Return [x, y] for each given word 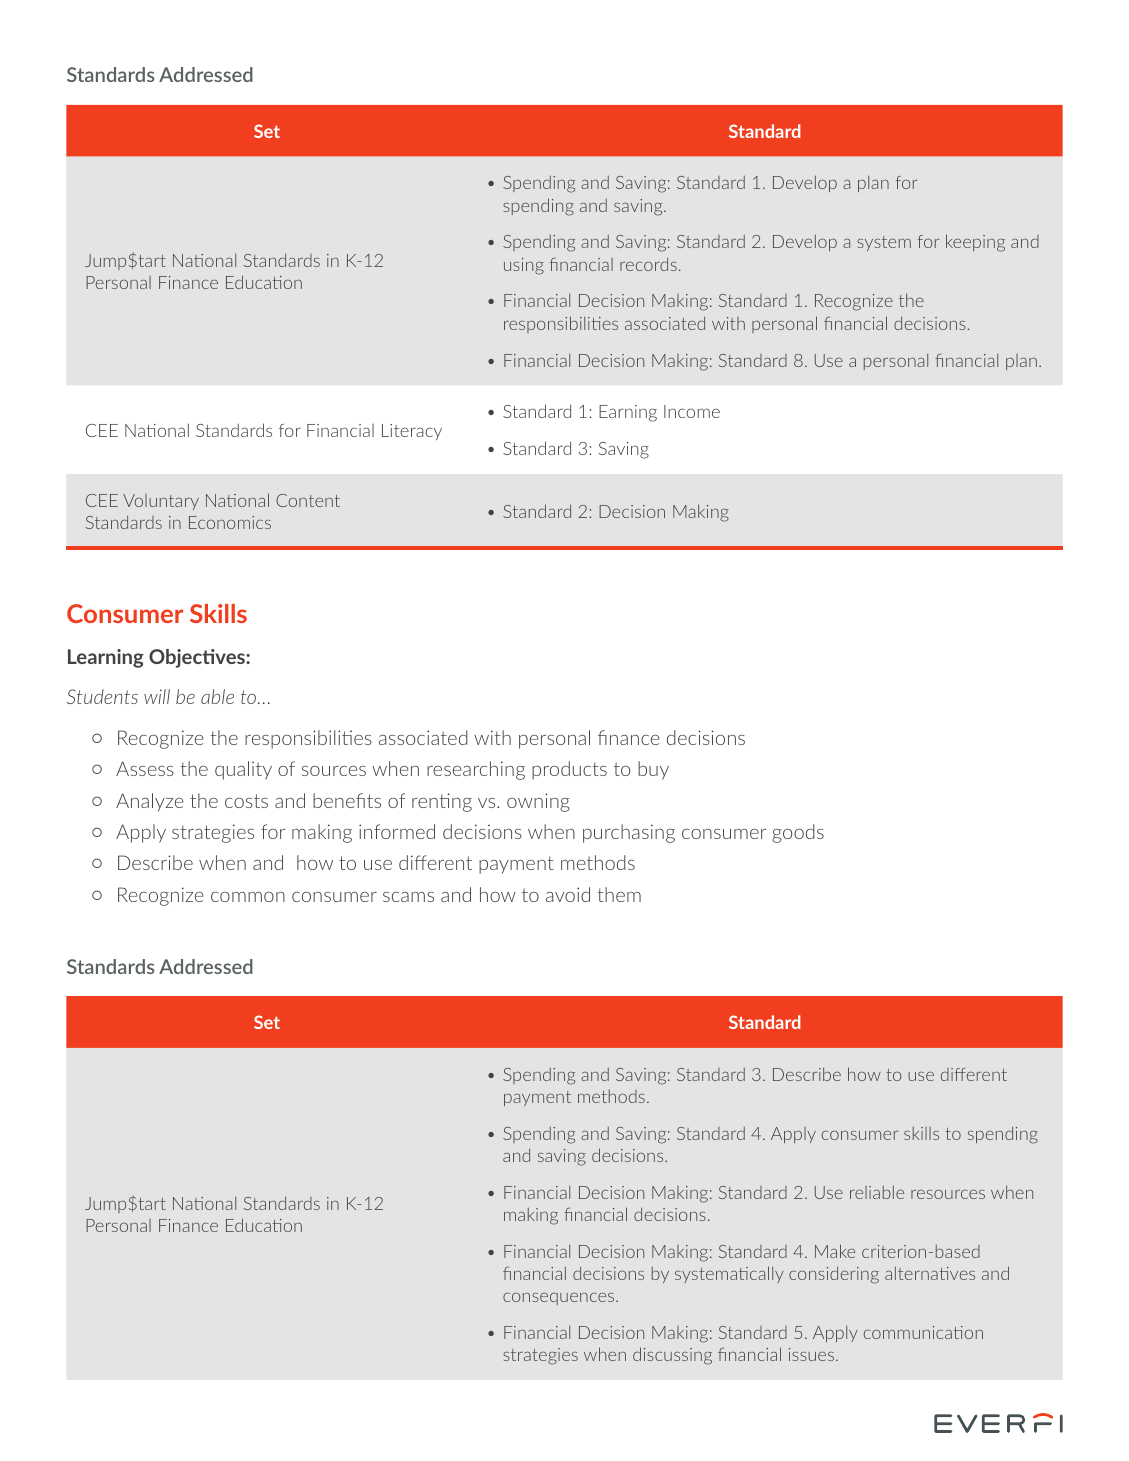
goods [798, 833]
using [524, 266]
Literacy [412, 432]
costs [246, 801]
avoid [568, 894]
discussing [672, 1356]
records [648, 264]
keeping [975, 243]
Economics [230, 522]
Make [835, 1251]
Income [692, 411]
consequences [560, 1299]
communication [923, 1332]
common [248, 897]
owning [538, 802]
